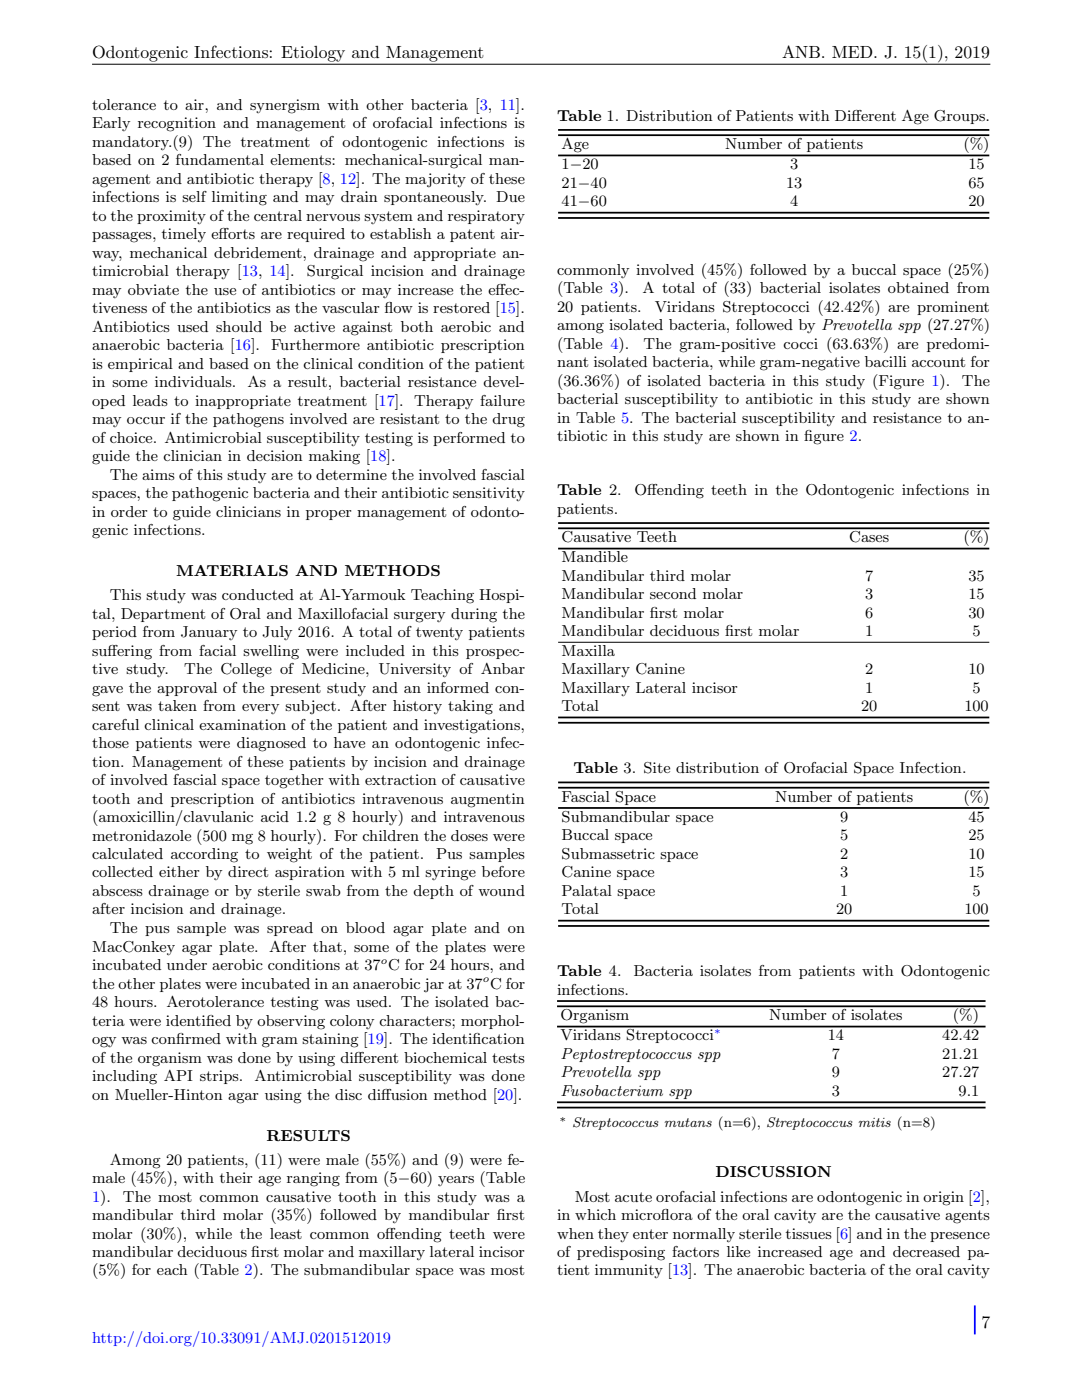  What do you see at coordinates (960, 117) in the document?
I see `Groups` at bounding box center [960, 117].
